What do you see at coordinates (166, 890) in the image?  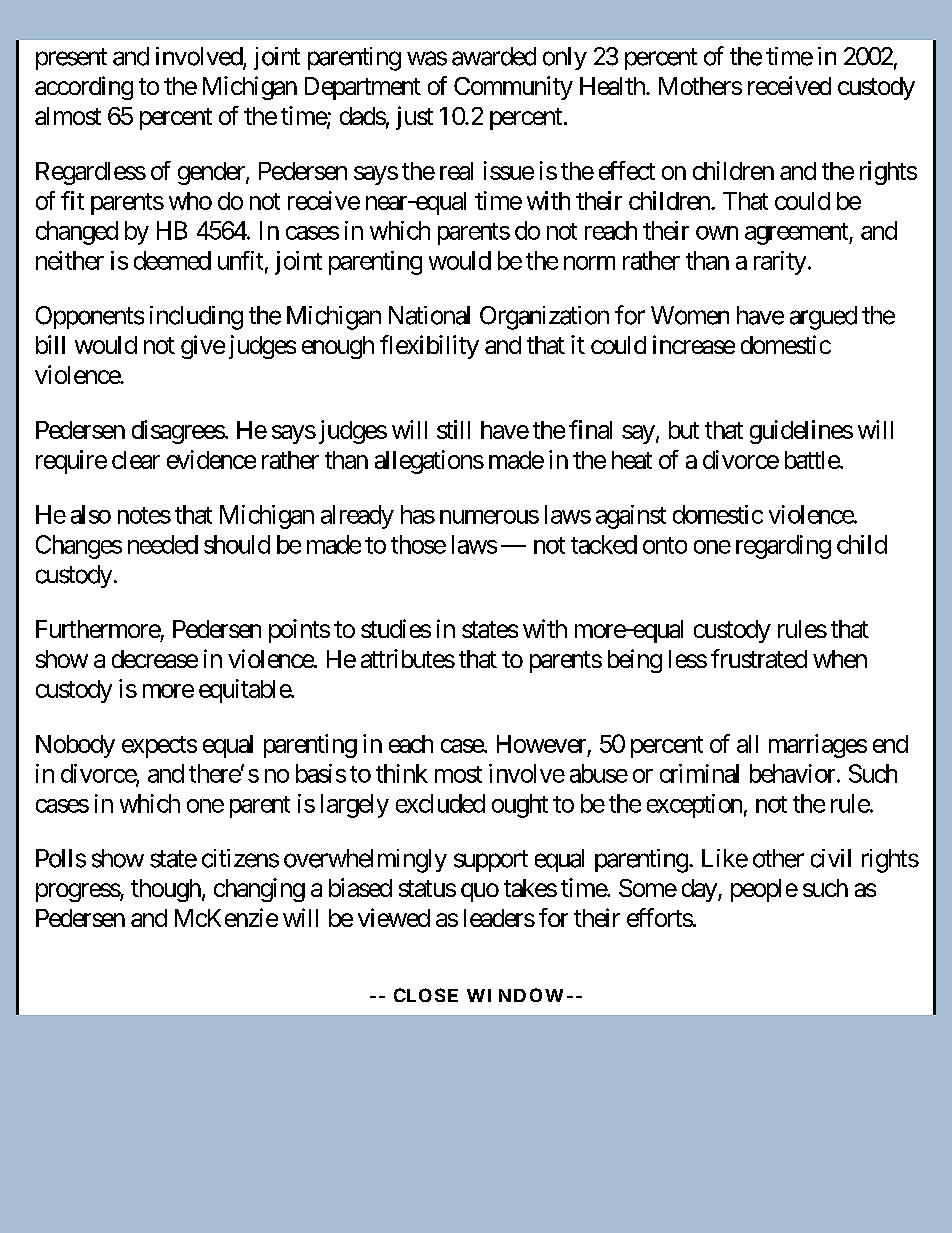 I see `though` at bounding box center [166, 890].
